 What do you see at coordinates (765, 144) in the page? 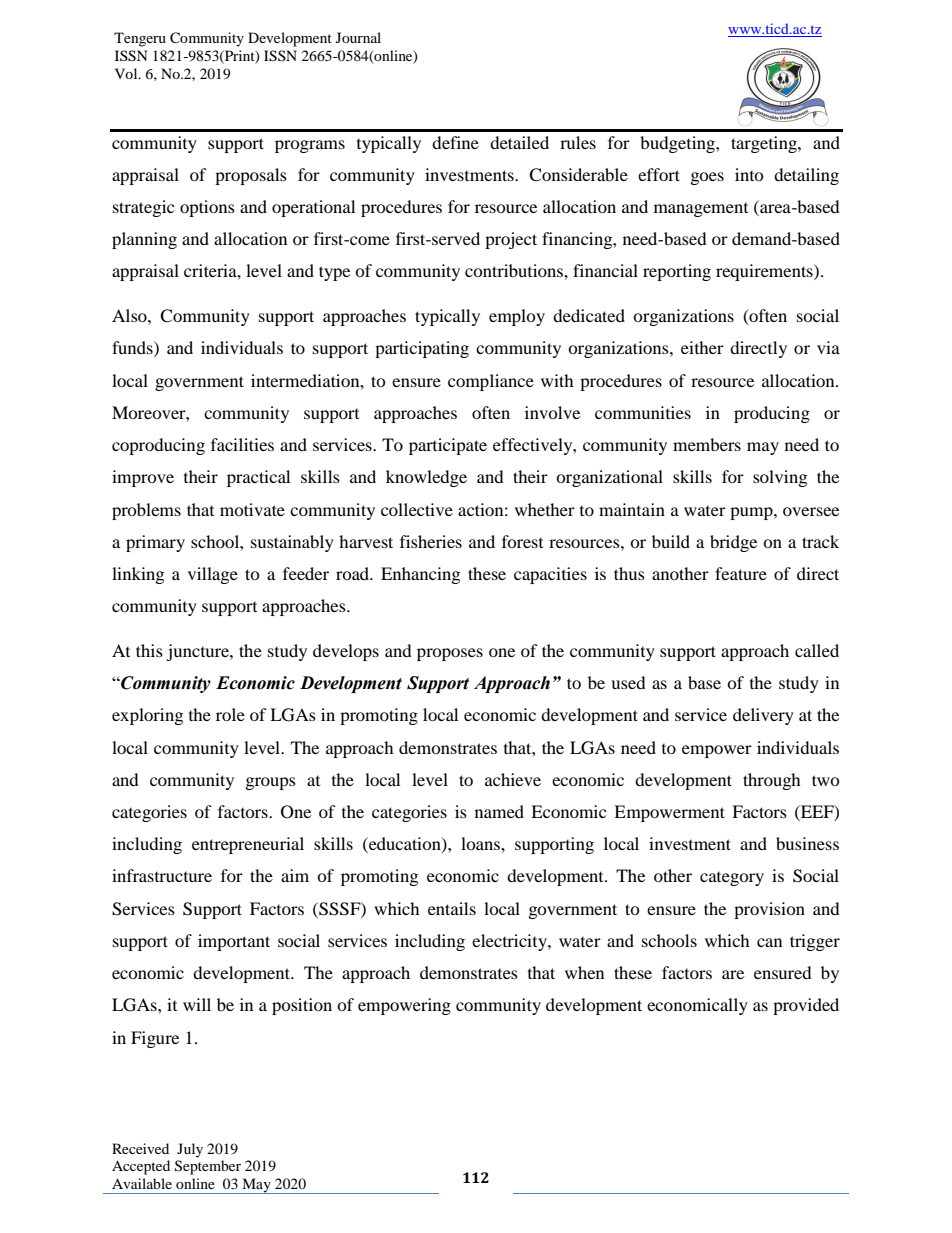
I see `targeting` at bounding box center [765, 144].
